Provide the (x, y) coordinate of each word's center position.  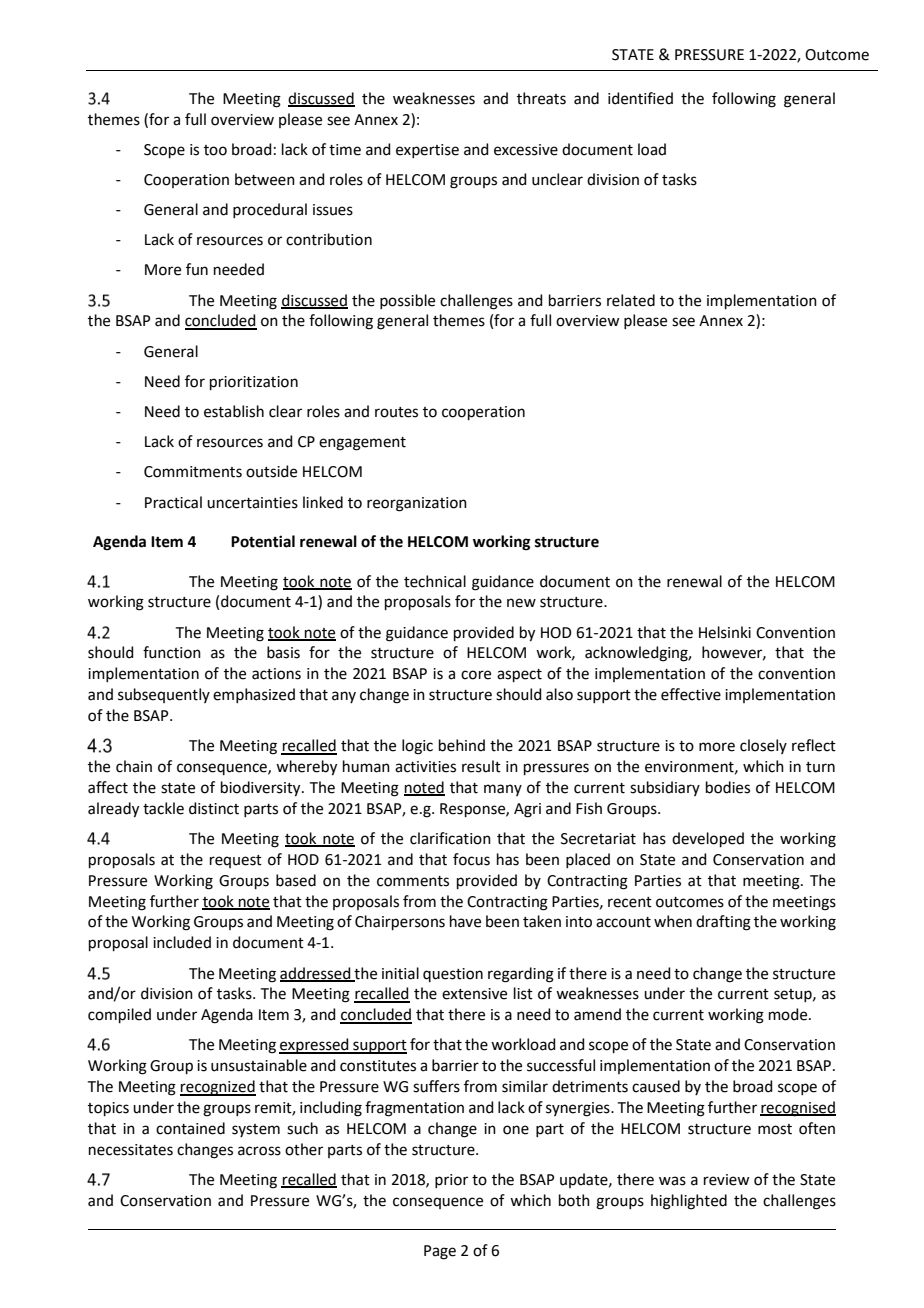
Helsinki (725, 632)
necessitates (131, 1150)
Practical (173, 502)
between (265, 179)
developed (708, 839)
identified (640, 98)
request (236, 861)
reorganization (417, 504)
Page (440, 1252)
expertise (427, 151)
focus (471, 859)
